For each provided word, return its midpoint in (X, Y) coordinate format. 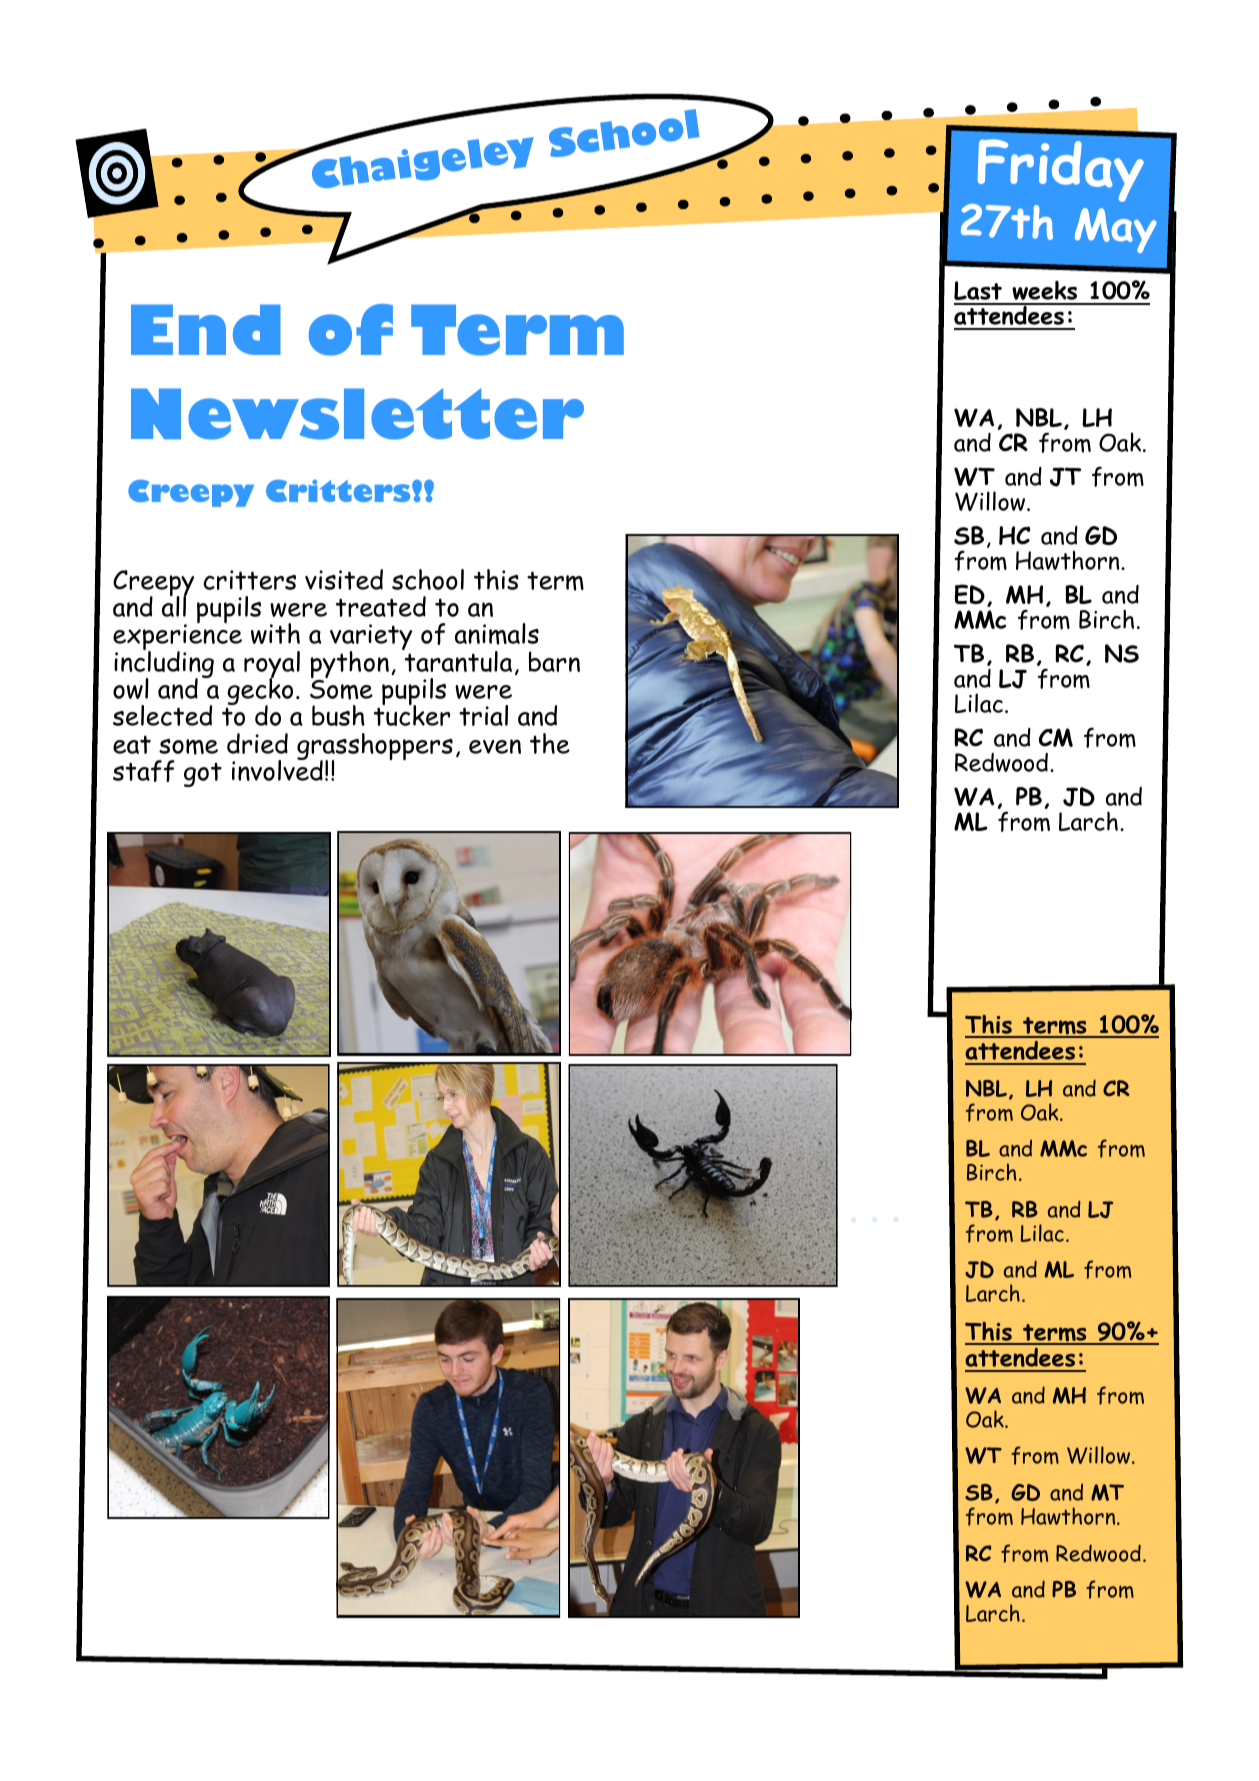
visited (344, 579)
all (174, 605)
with (275, 633)
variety (371, 638)
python (349, 666)
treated (381, 606)
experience (177, 639)
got (203, 775)
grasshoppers (375, 748)
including (164, 665)
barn (554, 661)
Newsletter (357, 414)
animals (497, 634)
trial (483, 715)
